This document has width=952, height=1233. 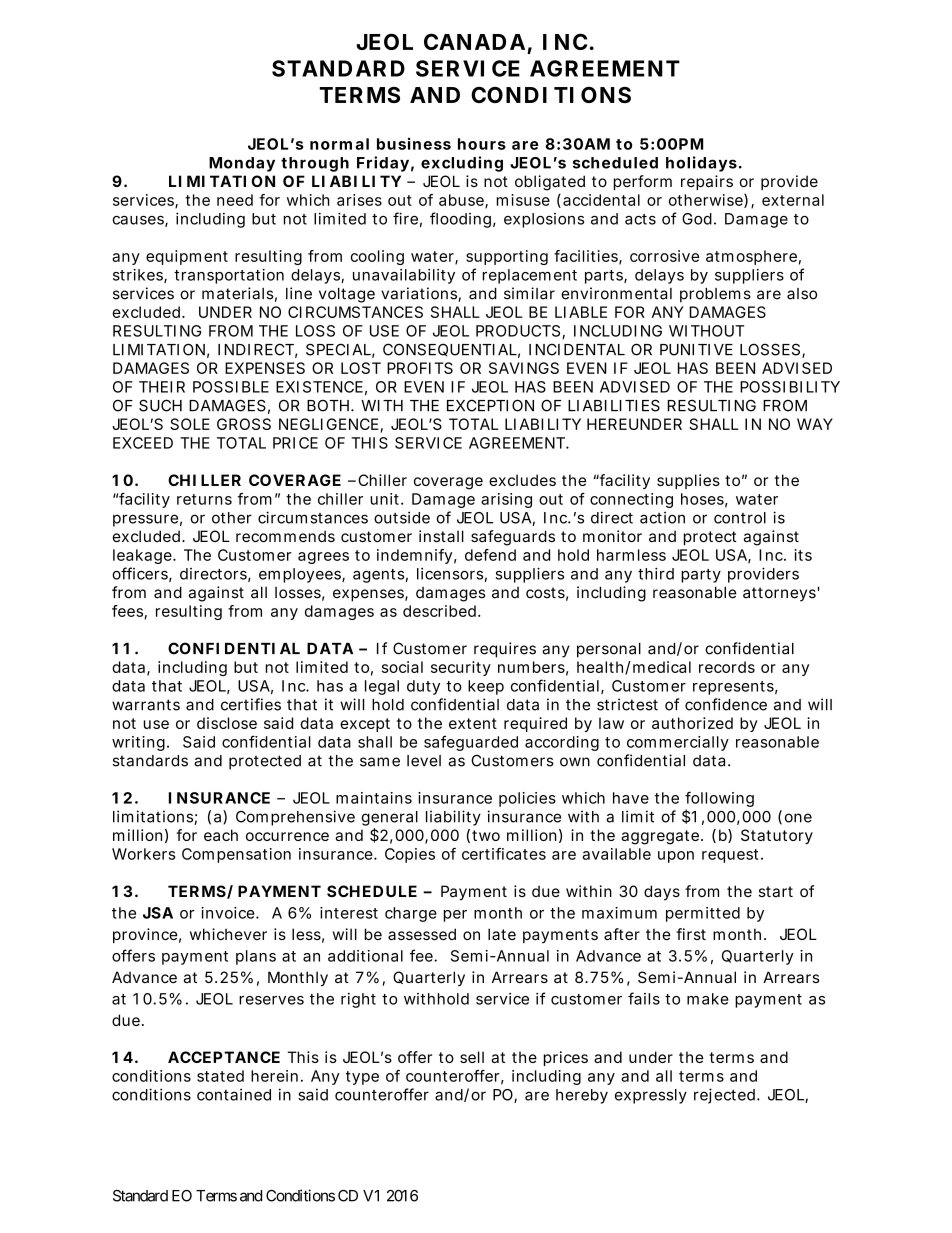 What do you see at coordinates (143, 556) in the document?
I see `leakage` at bounding box center [143, 556].
